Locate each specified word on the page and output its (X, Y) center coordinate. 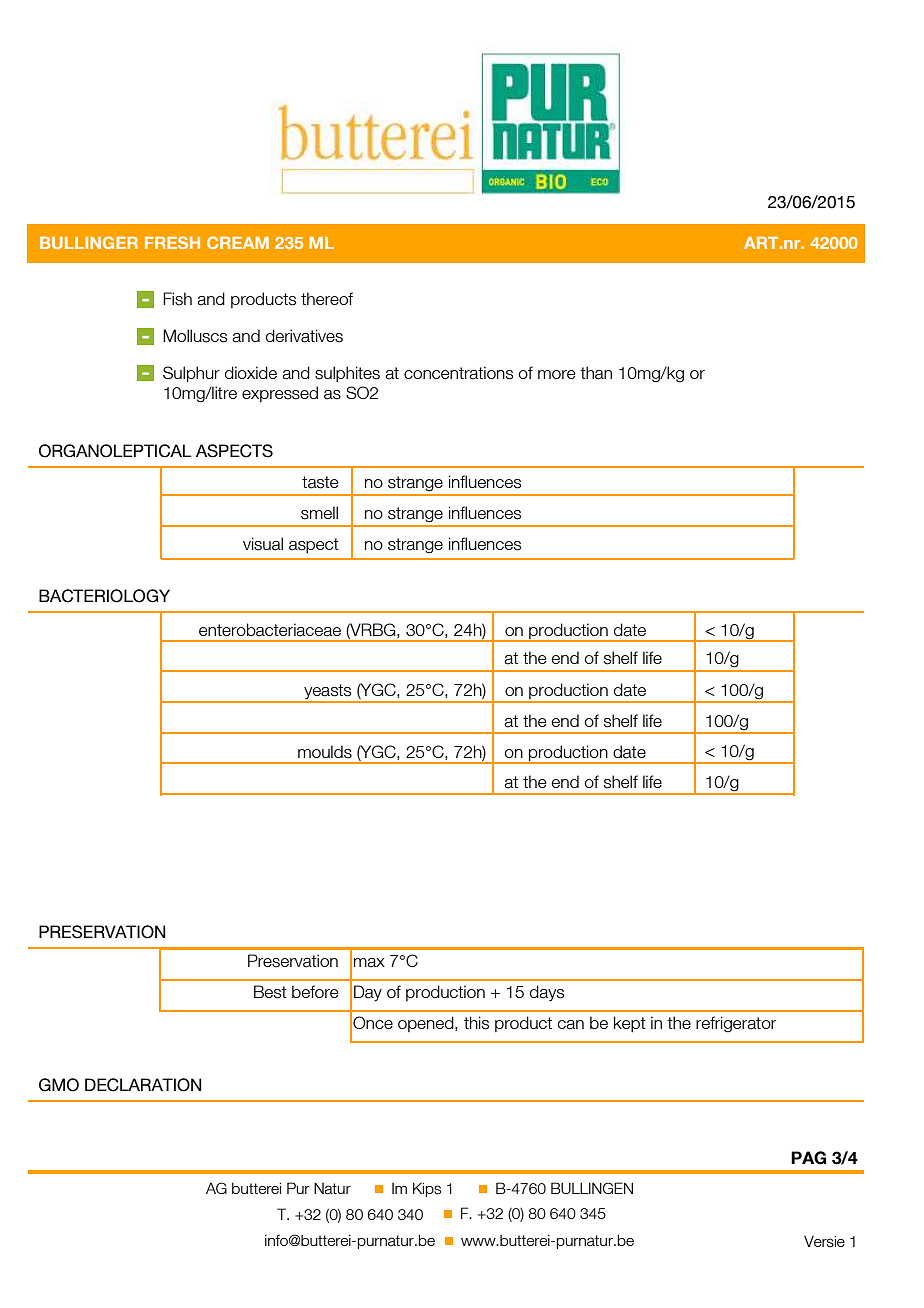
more (556, 374)
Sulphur (191, 374)
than (596, 373)
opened (427, 1024)
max (369, 963)
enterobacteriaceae (270, 630)
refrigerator (736, 1024)
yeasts (328, 693)
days (547, 993)
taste (320, 482)
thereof (327, 298)
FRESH (172, 242)
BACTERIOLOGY (104, 596)
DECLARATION (143, 1085)
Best (270, 992)
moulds (325, 752)
